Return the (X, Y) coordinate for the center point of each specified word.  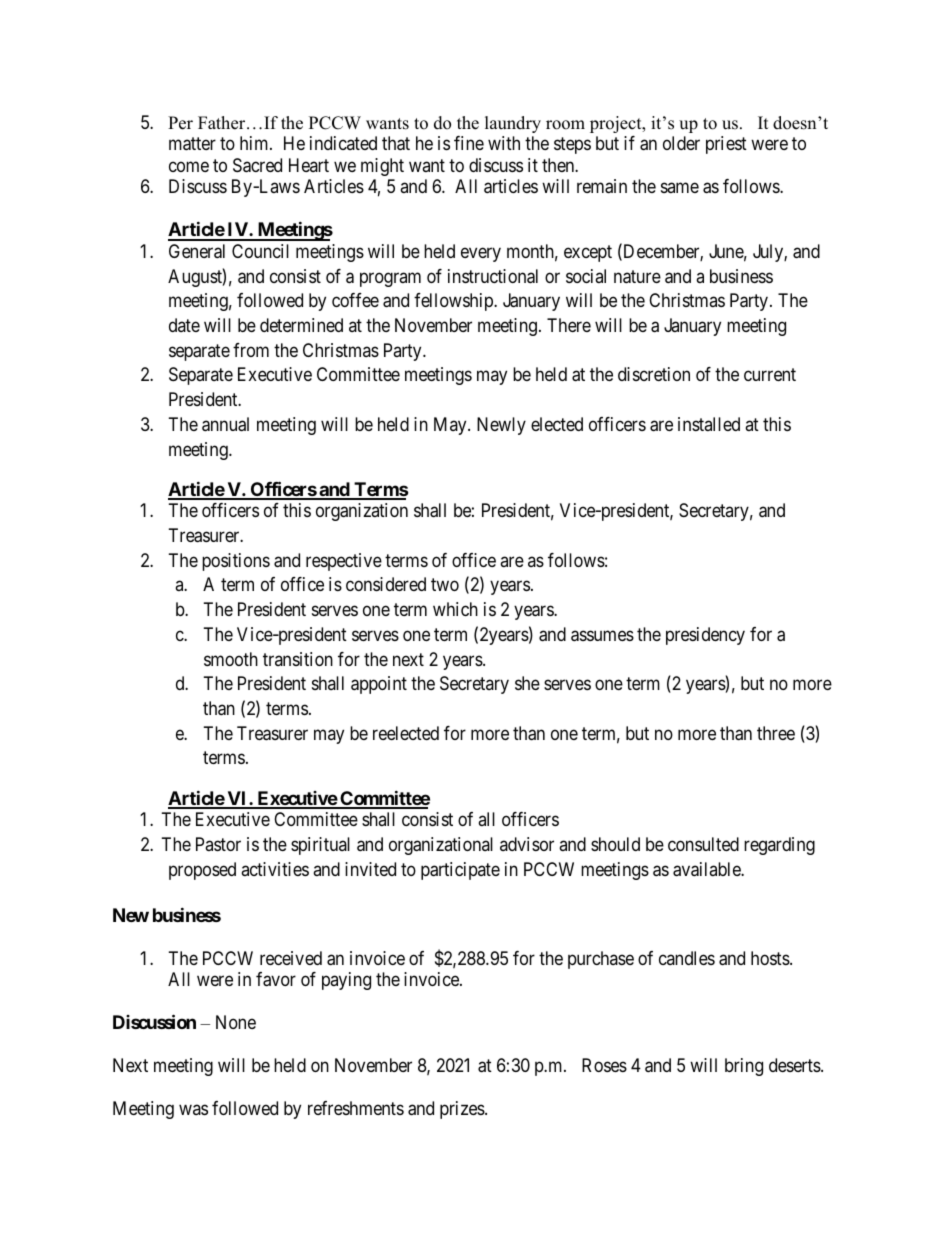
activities (275, 869)
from (251, 350)
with (504, 143)
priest (726, 145)
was (193, 1110)
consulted (703, 844)
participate (460, 871)
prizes (463, 1110)
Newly (501, 426)
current (770, 375)
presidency (705, 636)
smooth (231, 659)
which (455, 609)
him (255, 143)
